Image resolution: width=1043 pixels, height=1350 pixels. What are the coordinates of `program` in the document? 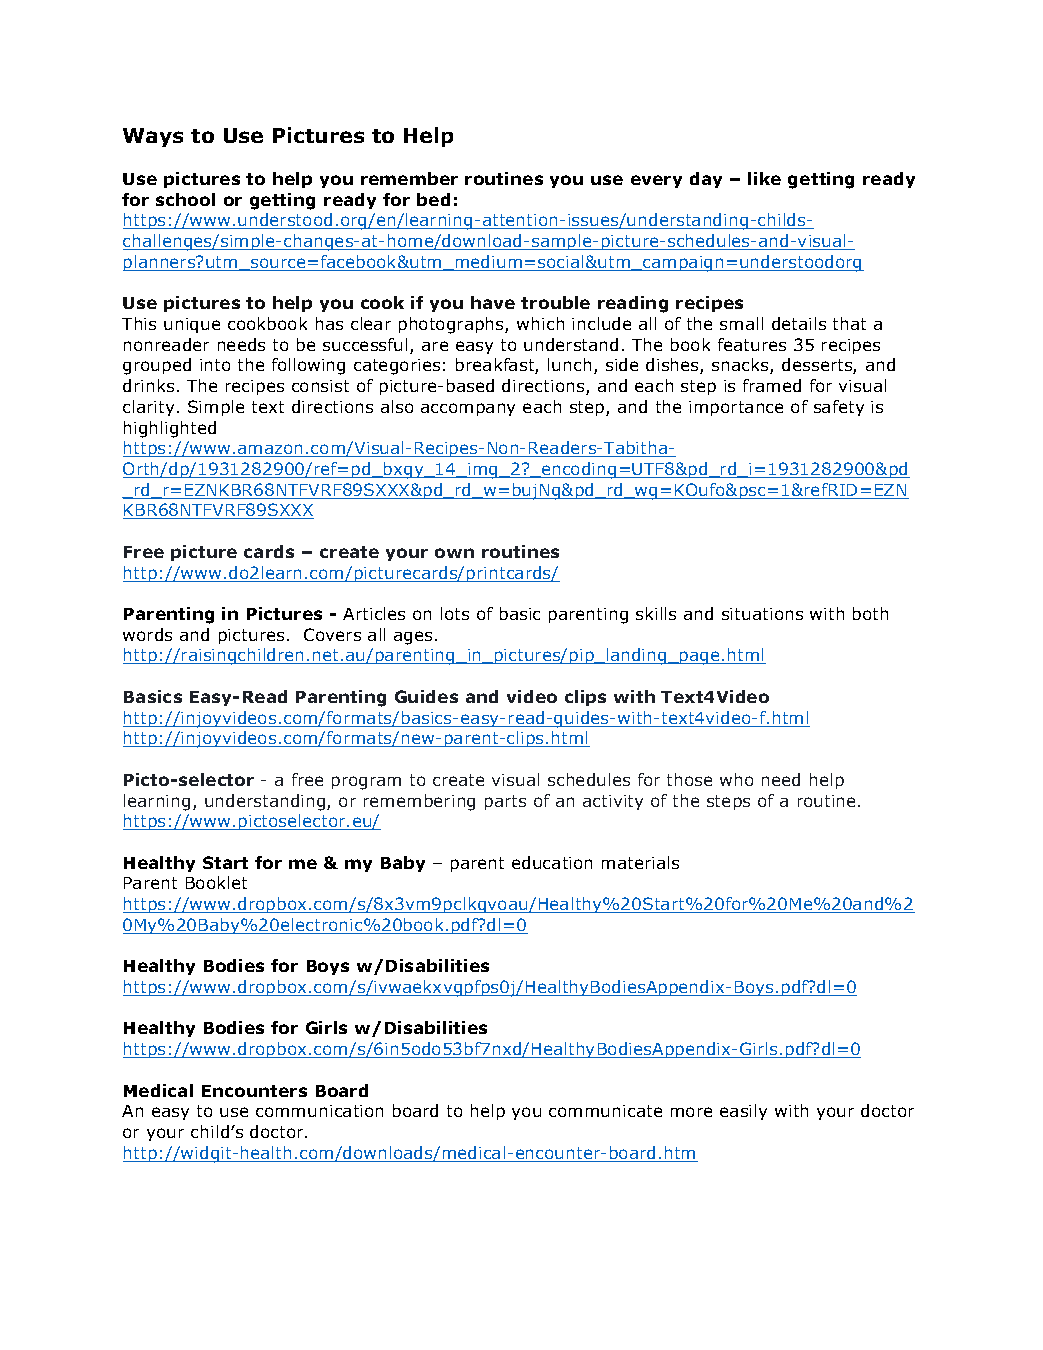 It's located at (366, 783).
